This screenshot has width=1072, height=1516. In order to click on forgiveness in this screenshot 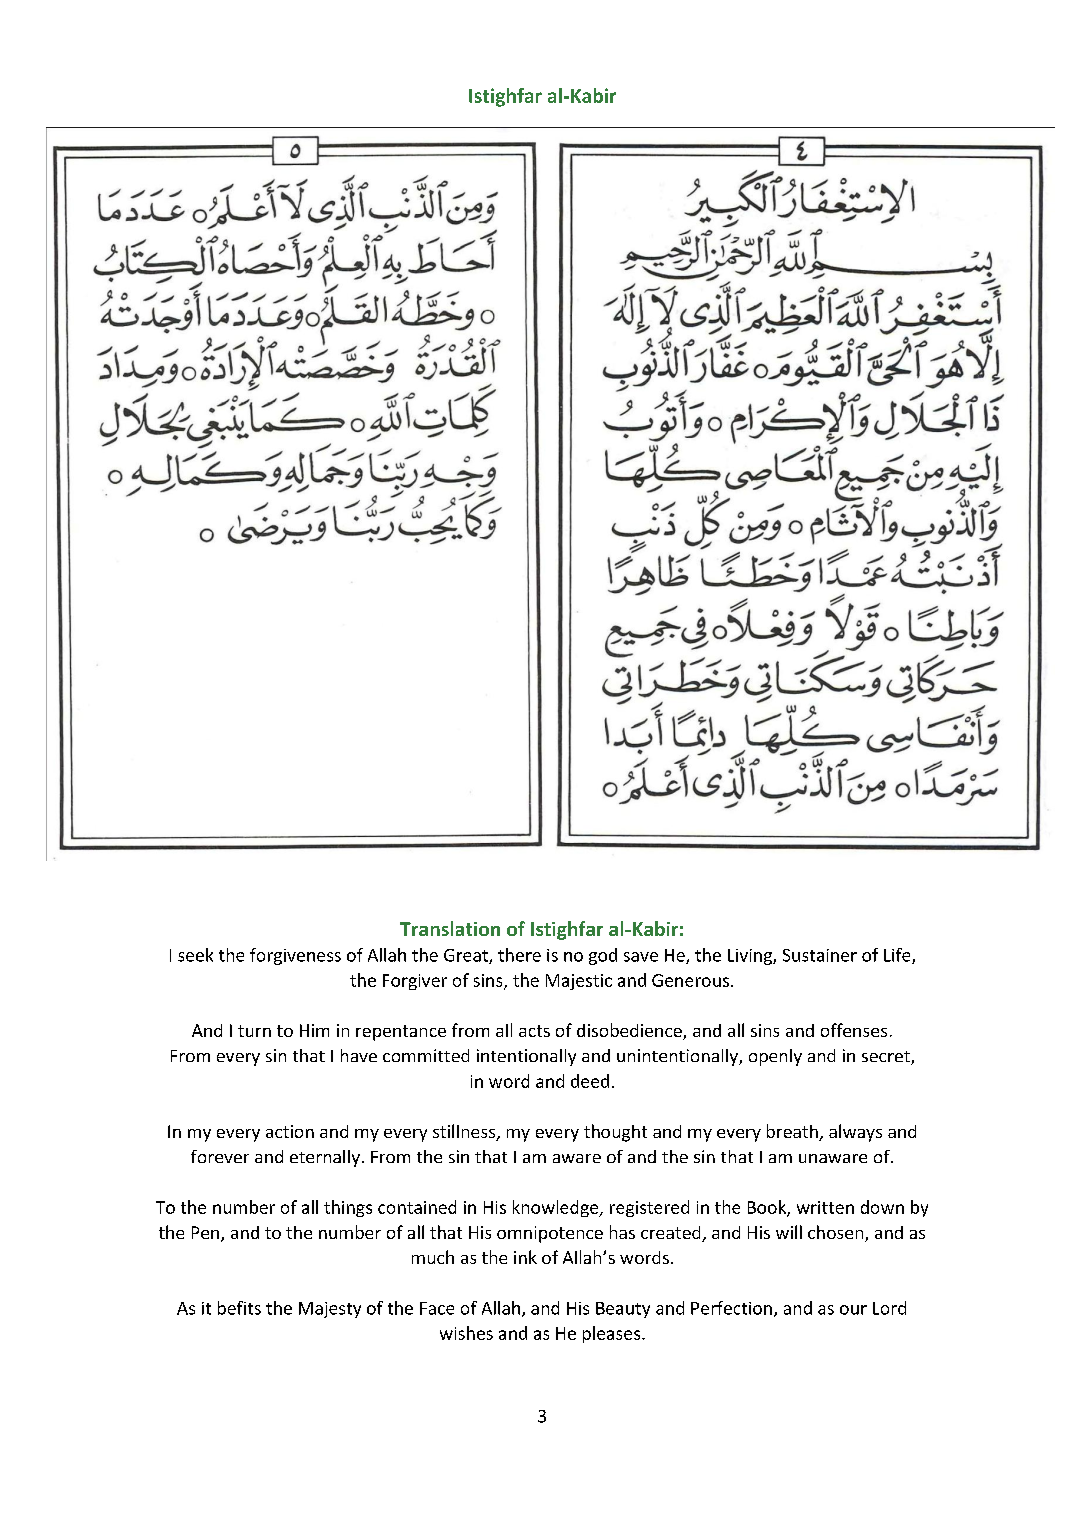, I will do `click(295, 956)`.
